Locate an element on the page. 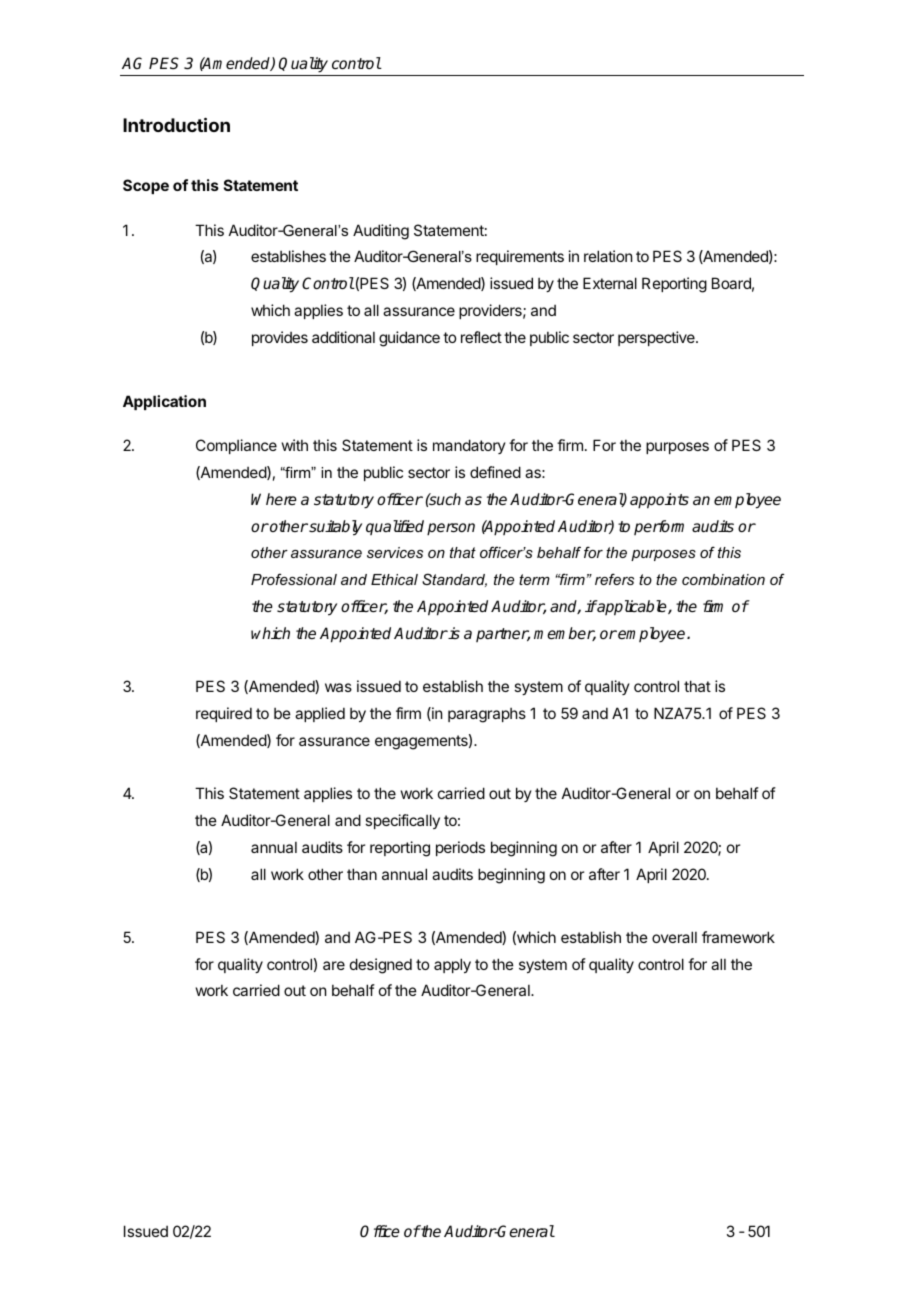  apply is located at coordinates (452, 965).
